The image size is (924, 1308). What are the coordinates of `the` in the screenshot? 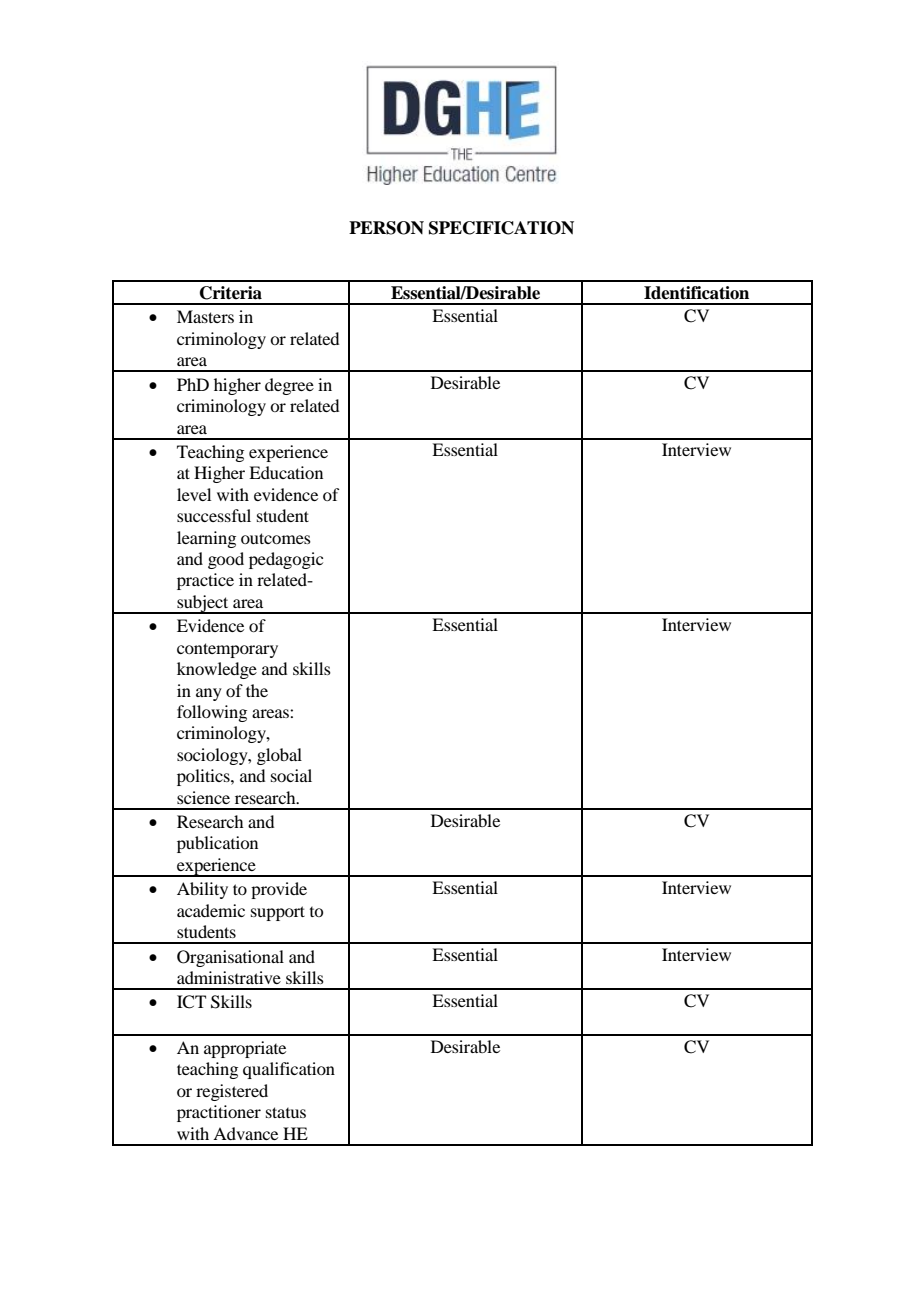 It's located at (257, 690).
